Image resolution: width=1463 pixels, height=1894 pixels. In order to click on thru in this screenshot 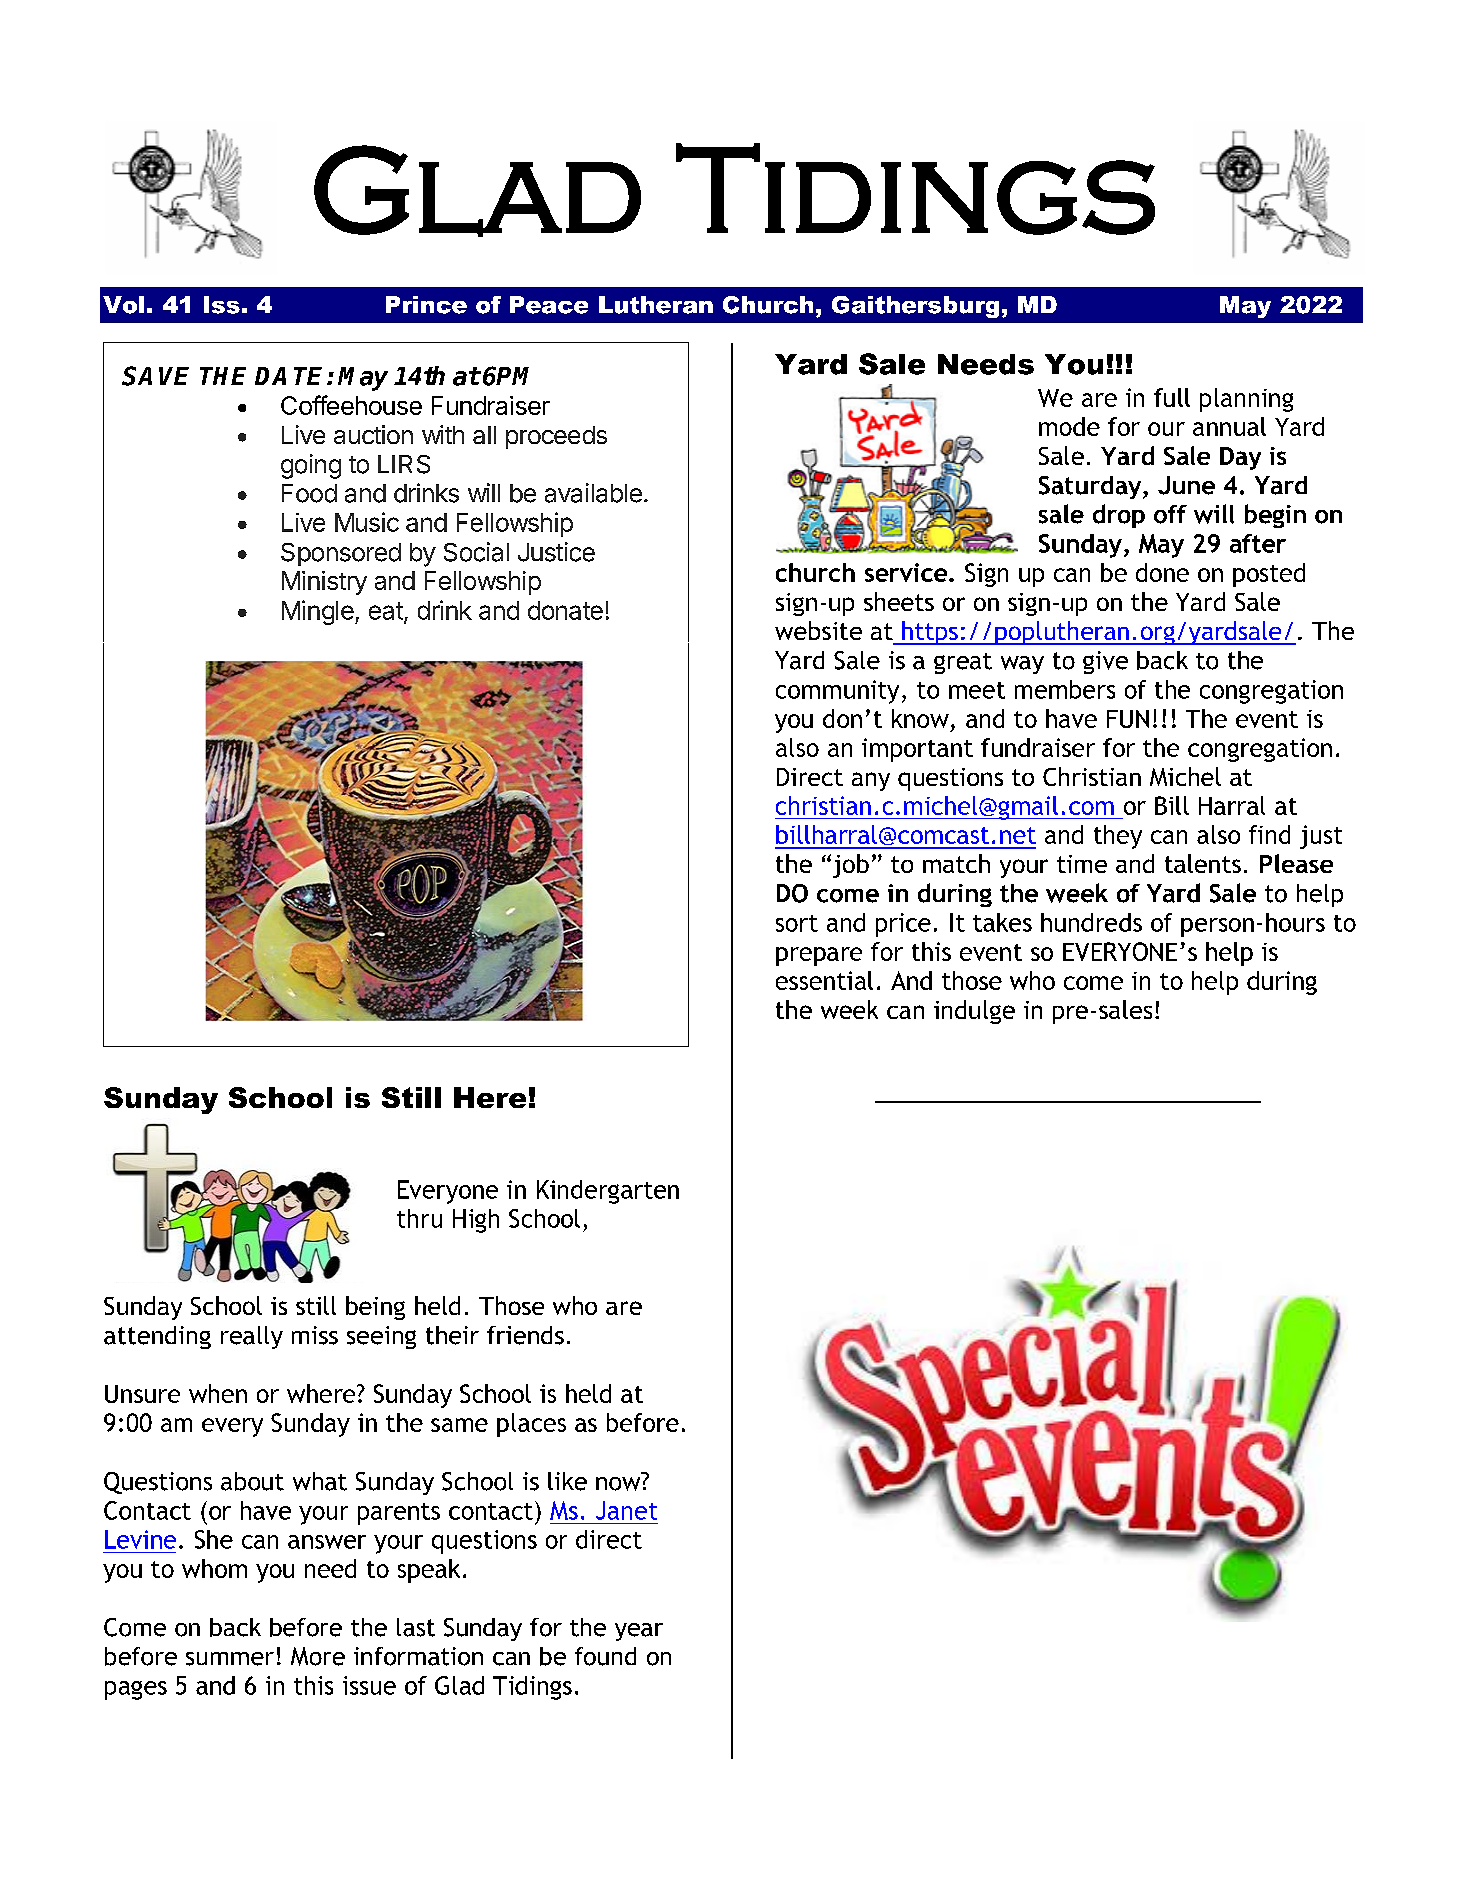, I will do `click(419, 1218)`.
